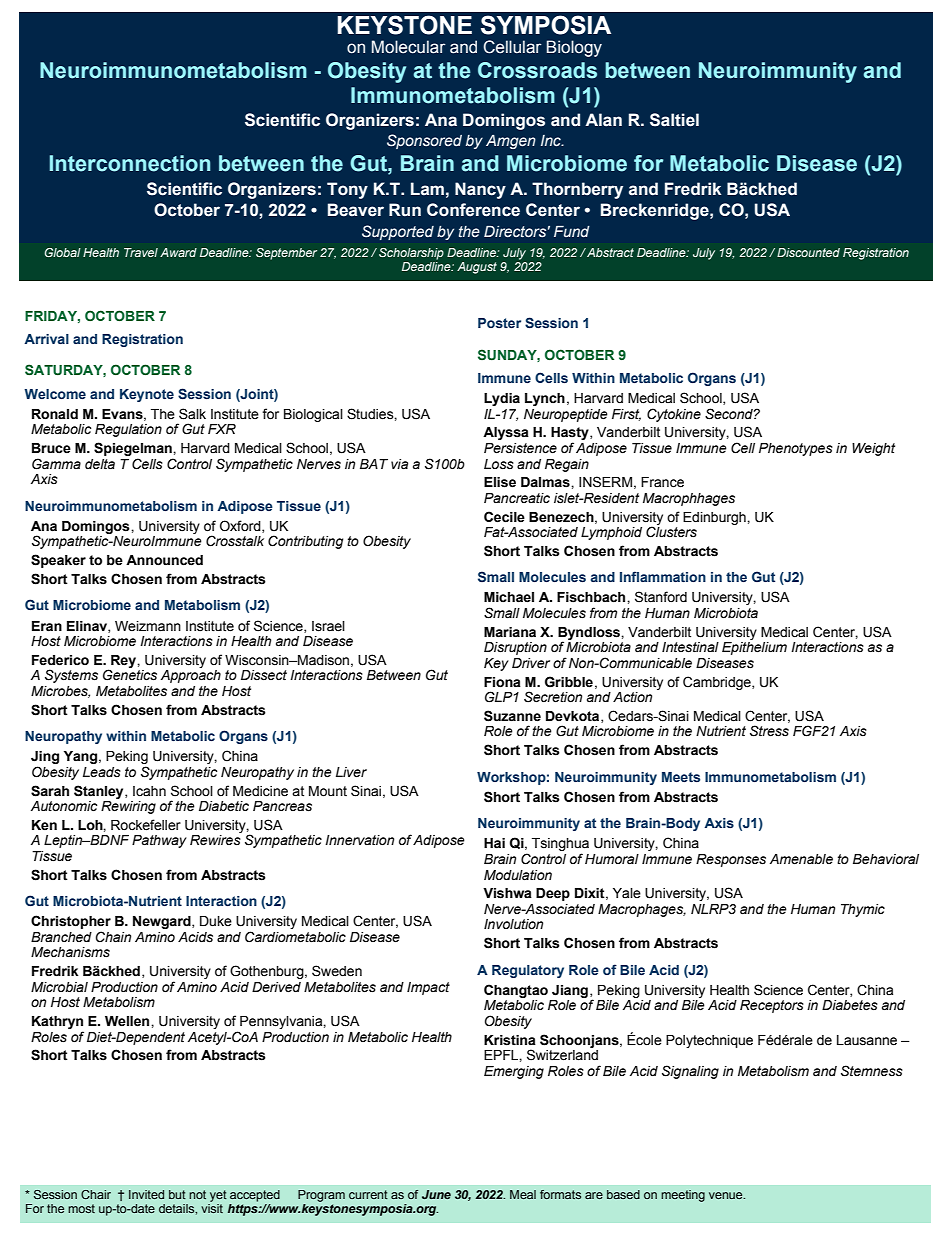 Image resolution: width=952 pixels, height=1233 pixels. I want to click on June, so click(436, 1194).
